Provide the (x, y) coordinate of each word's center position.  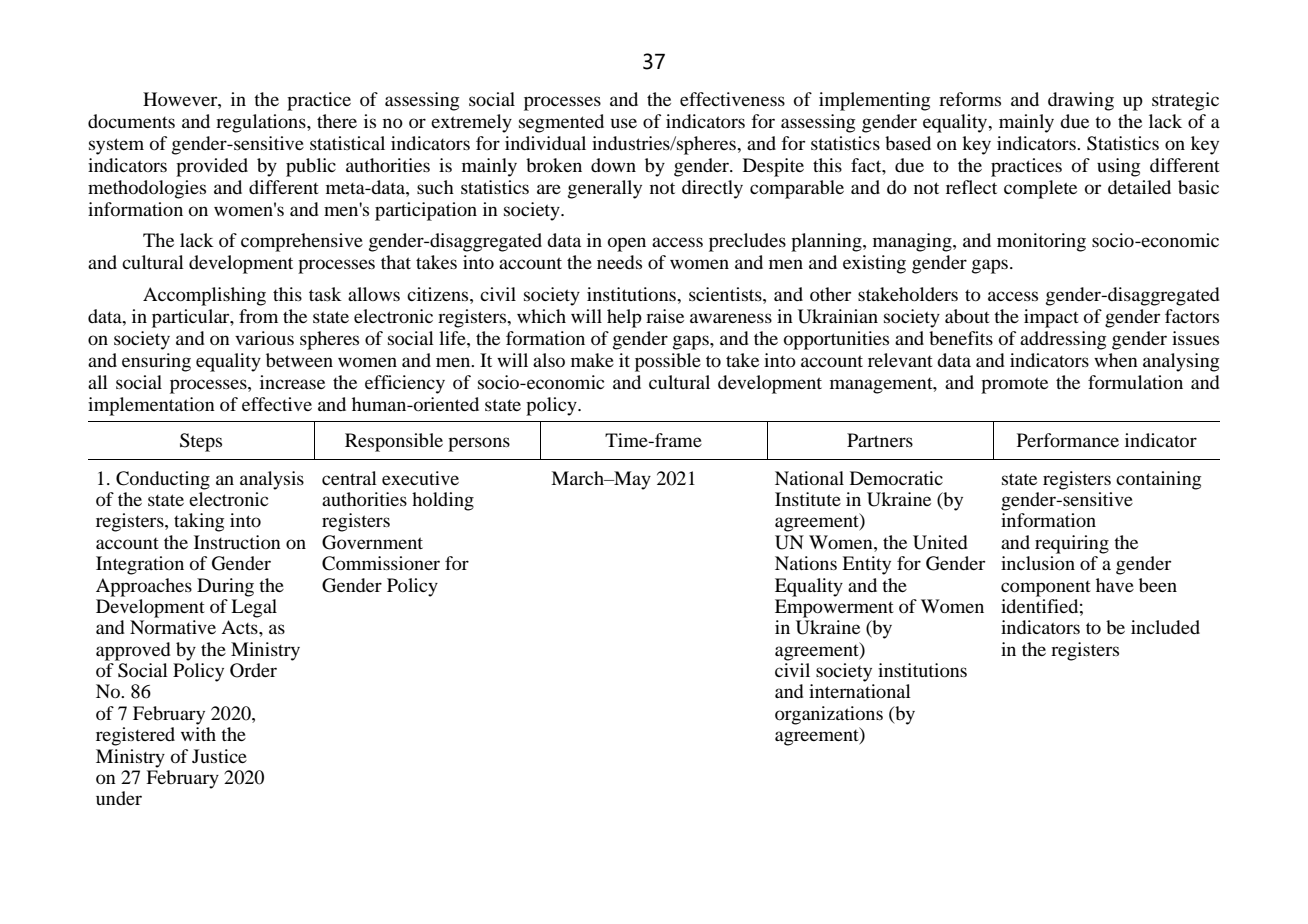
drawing (1081, 101)
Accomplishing (204, 296)
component (1046, 589)
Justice (219, 756)
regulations (262, 123)
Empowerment (834, 608)
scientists (726, 294)
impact (1051, 318)
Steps (201, 442)
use (624, 123)
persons (479, 444)
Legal (254, 608)
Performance (1068, 440)
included (1165, 627)
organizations (829, 715)
